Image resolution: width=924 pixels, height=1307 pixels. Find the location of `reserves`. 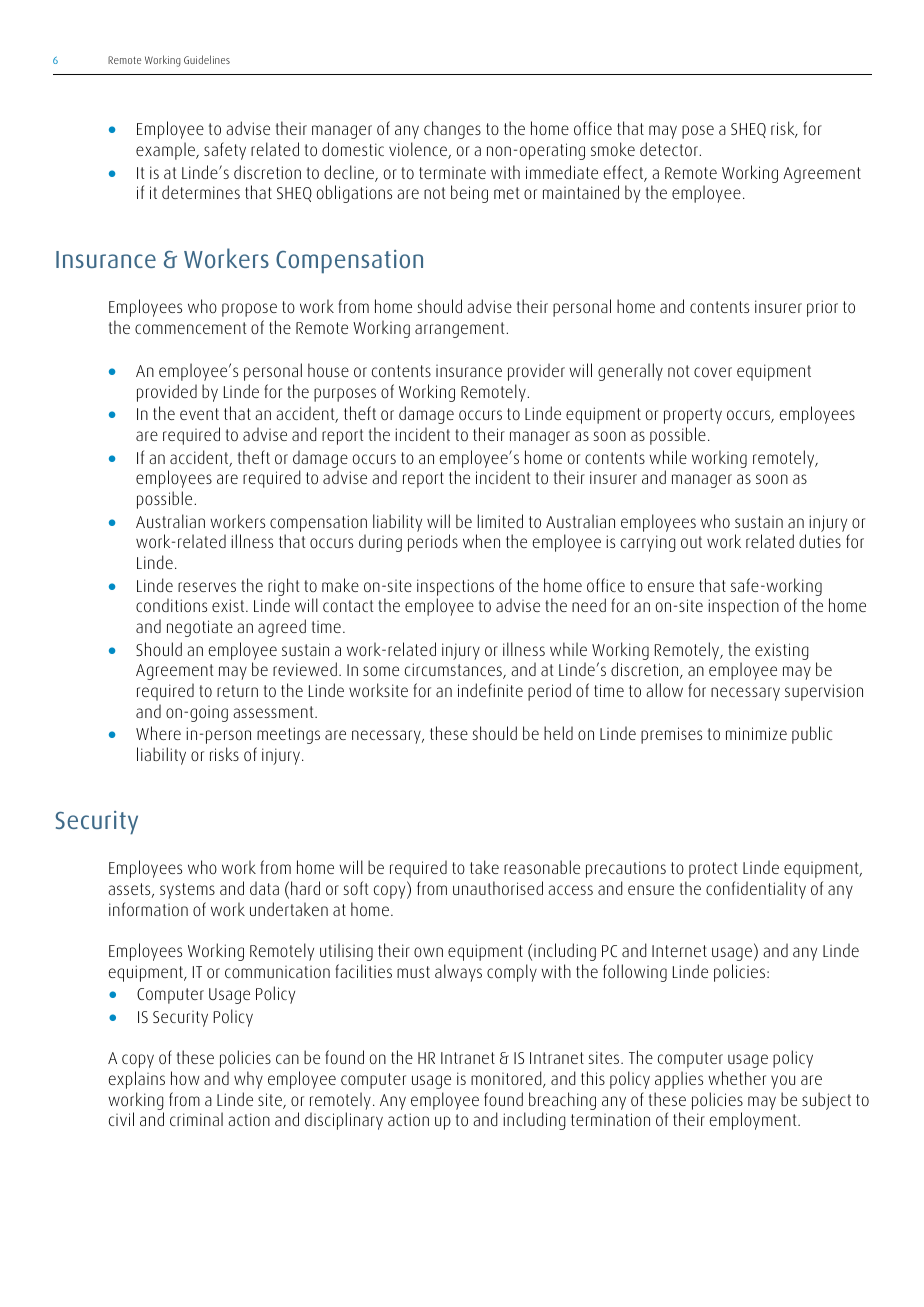

reserves is located at coordinates (207, 587).
